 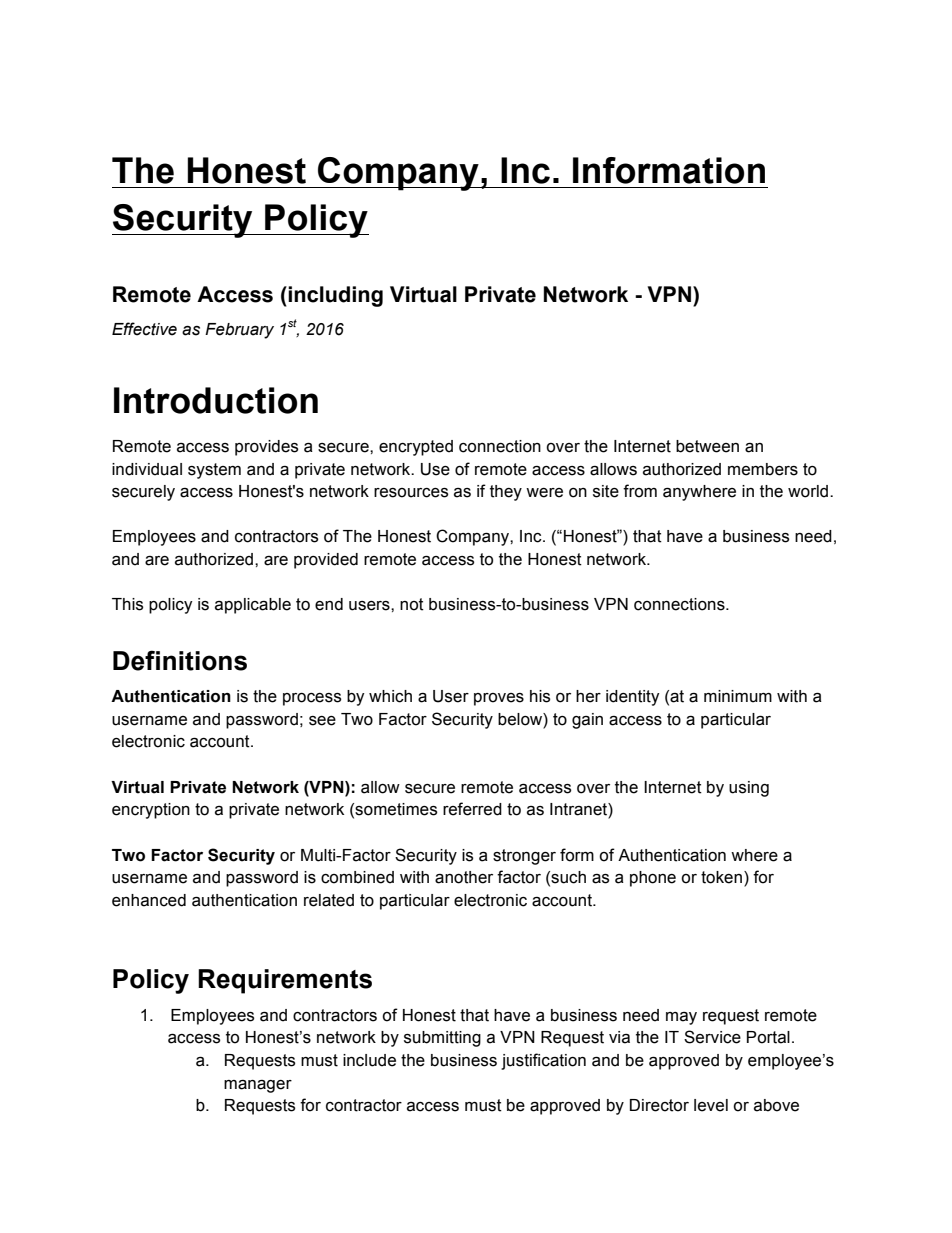 I want to click on including, so click(x=334, y=296).
